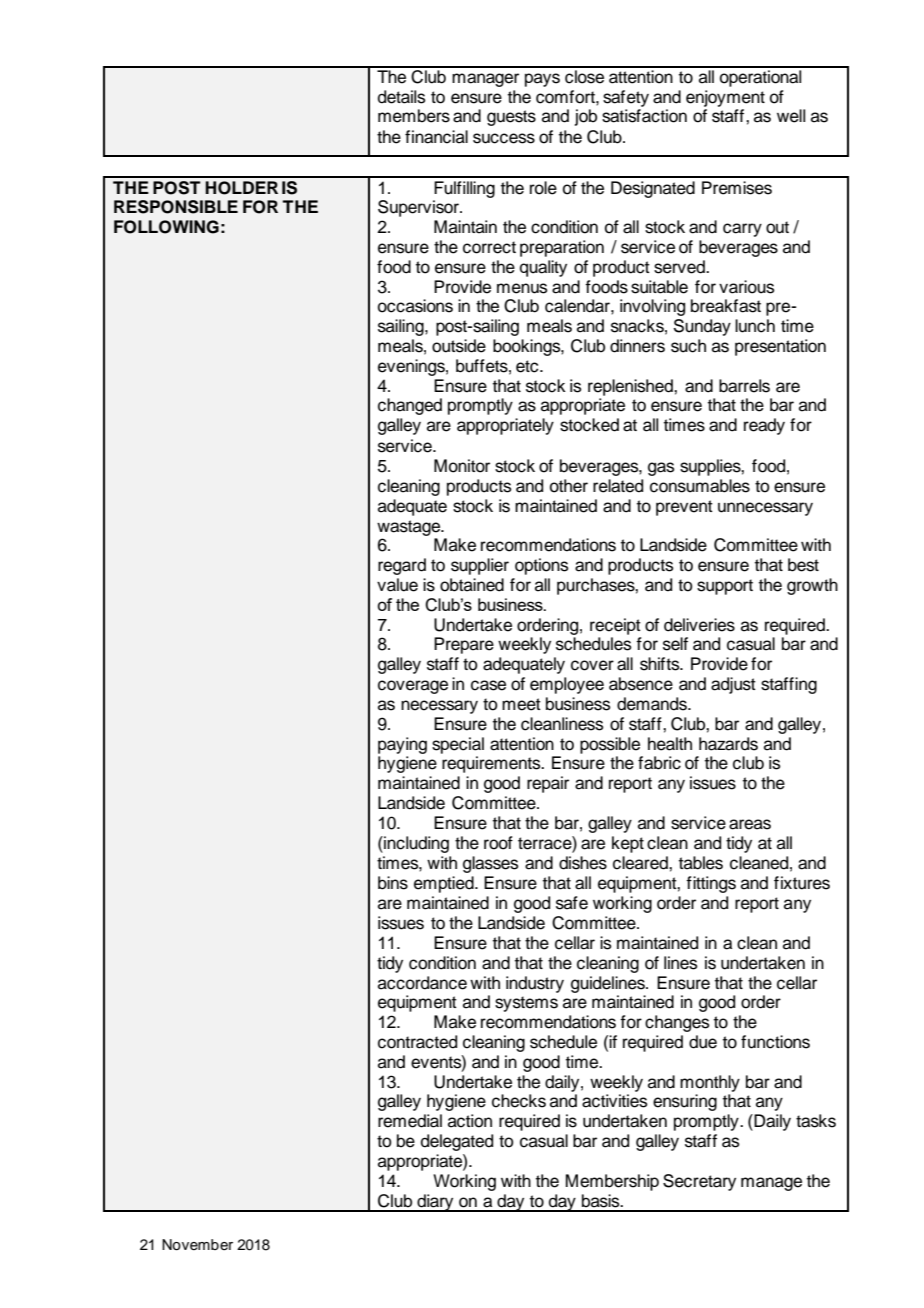  Describe the element at coordinates (535, 984) in the document. I see `industry` at that location.
